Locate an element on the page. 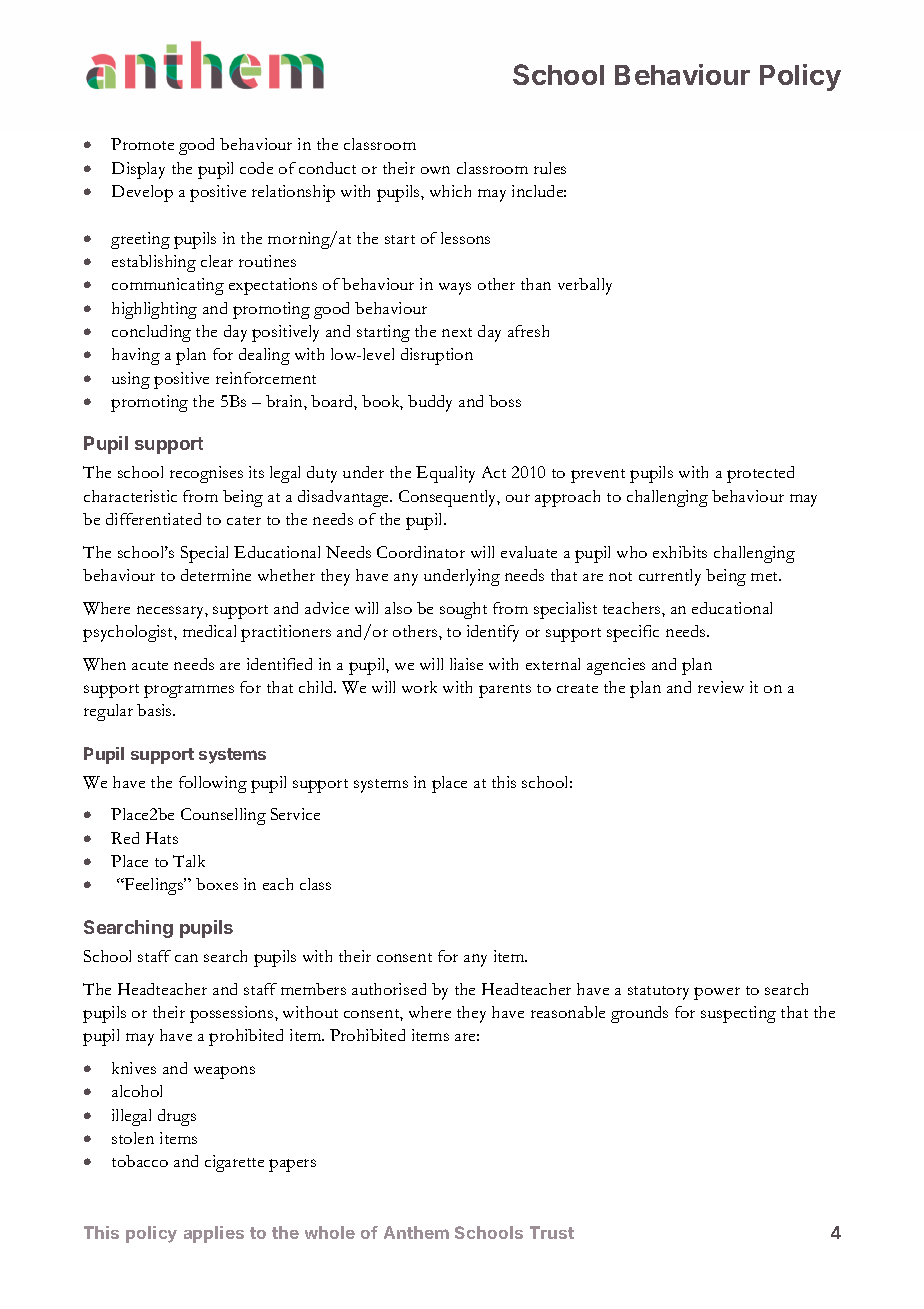 Image resolution: width=924 pixels, height=1309 pixels. applies is located at coordinates (214, 1234).
